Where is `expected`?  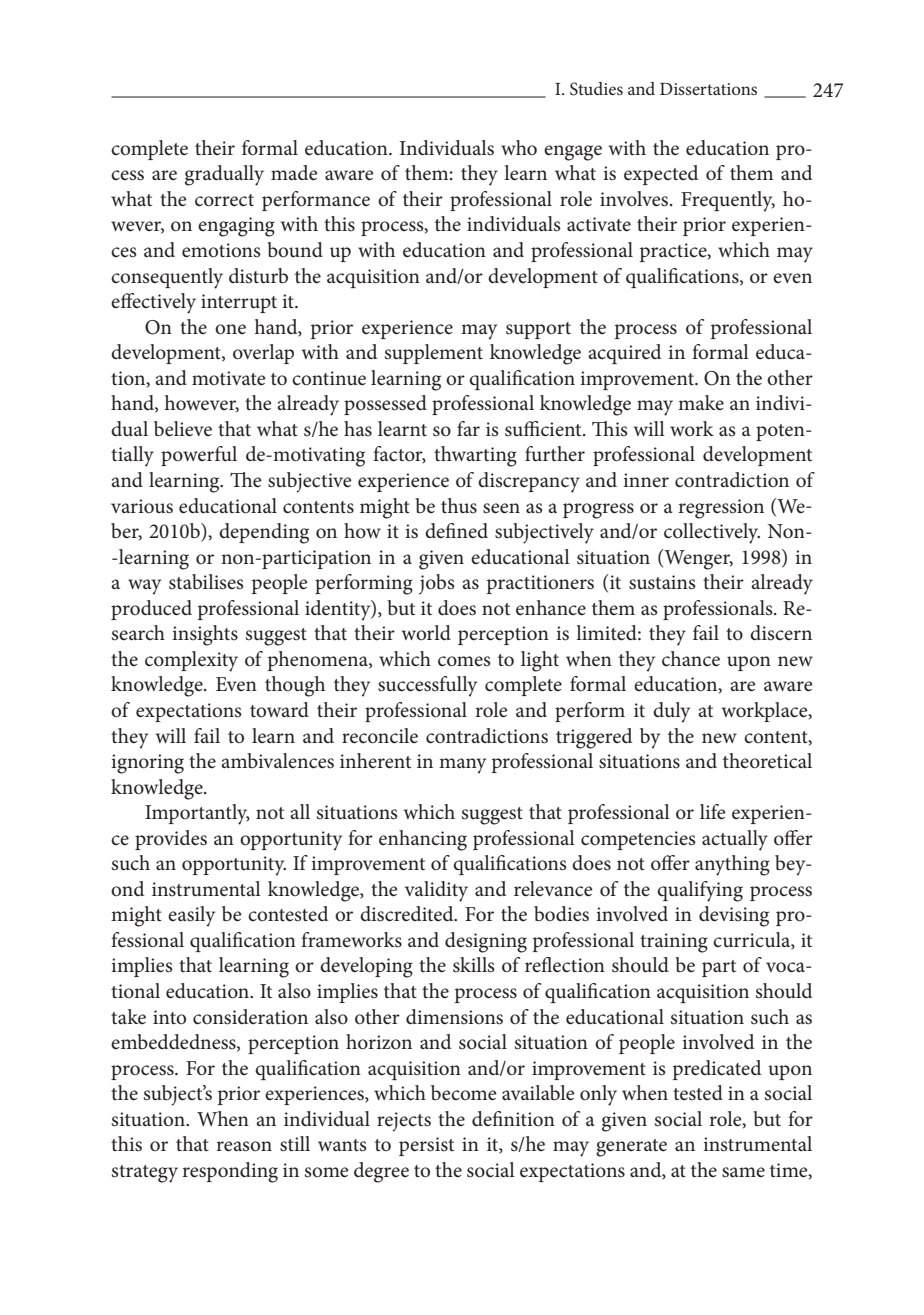
expected is located at coordinates (661, 175).
